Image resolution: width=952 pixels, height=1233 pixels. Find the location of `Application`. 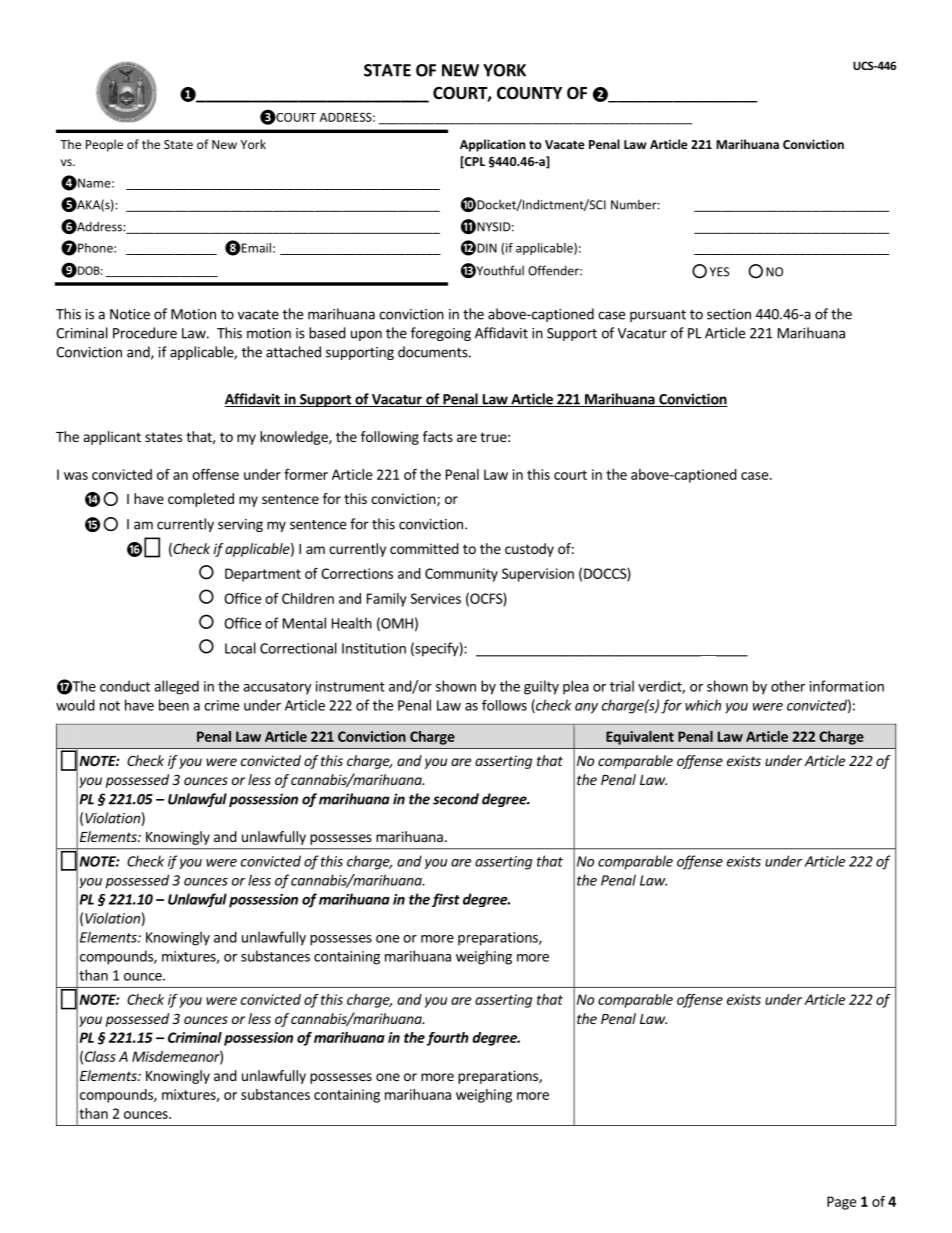

Application is located at coordinates (492, 145).
